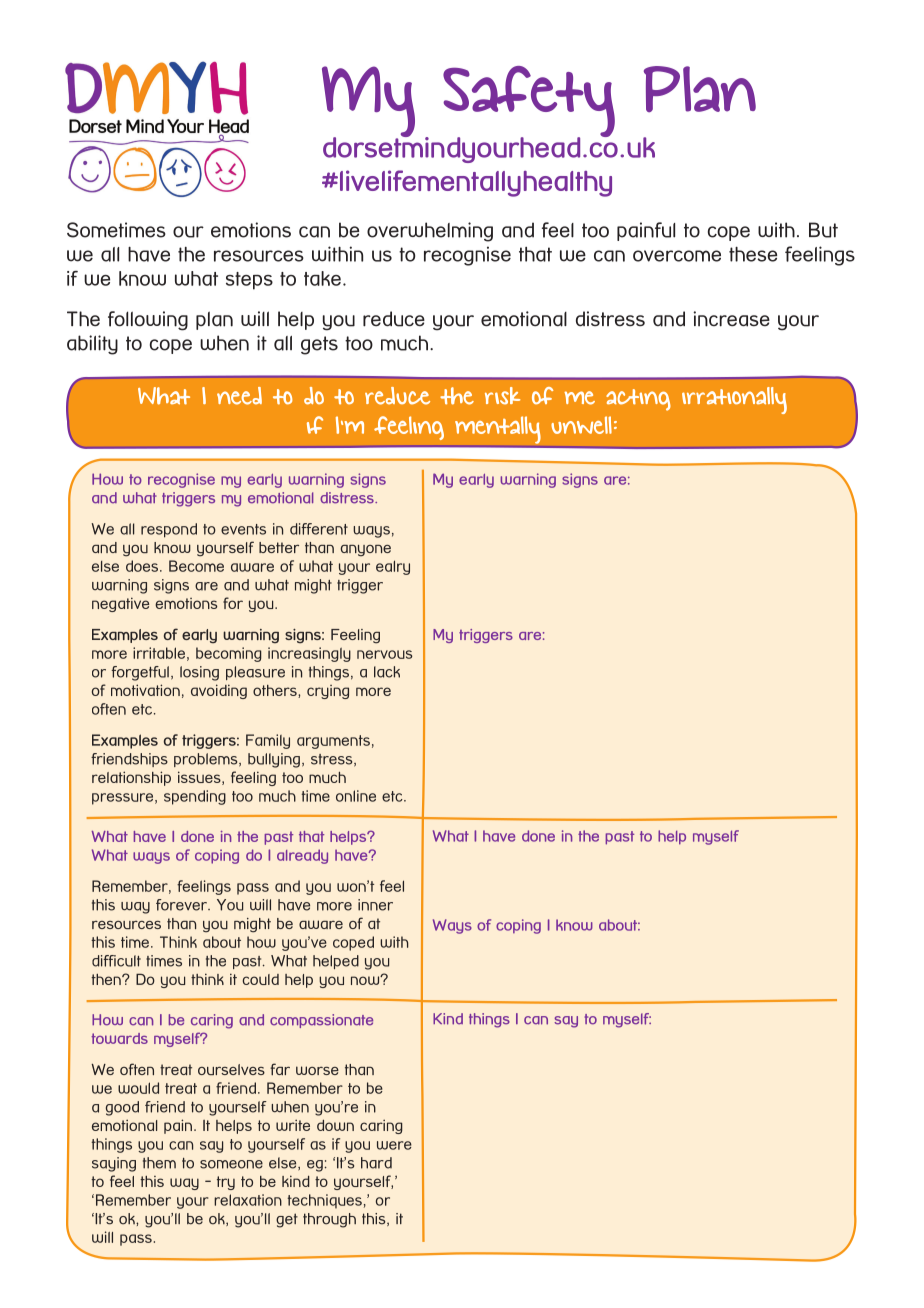  What do you see at coordinates (823, 230) in the screenshot?
I see `But` at bounding box center [823, 230].
